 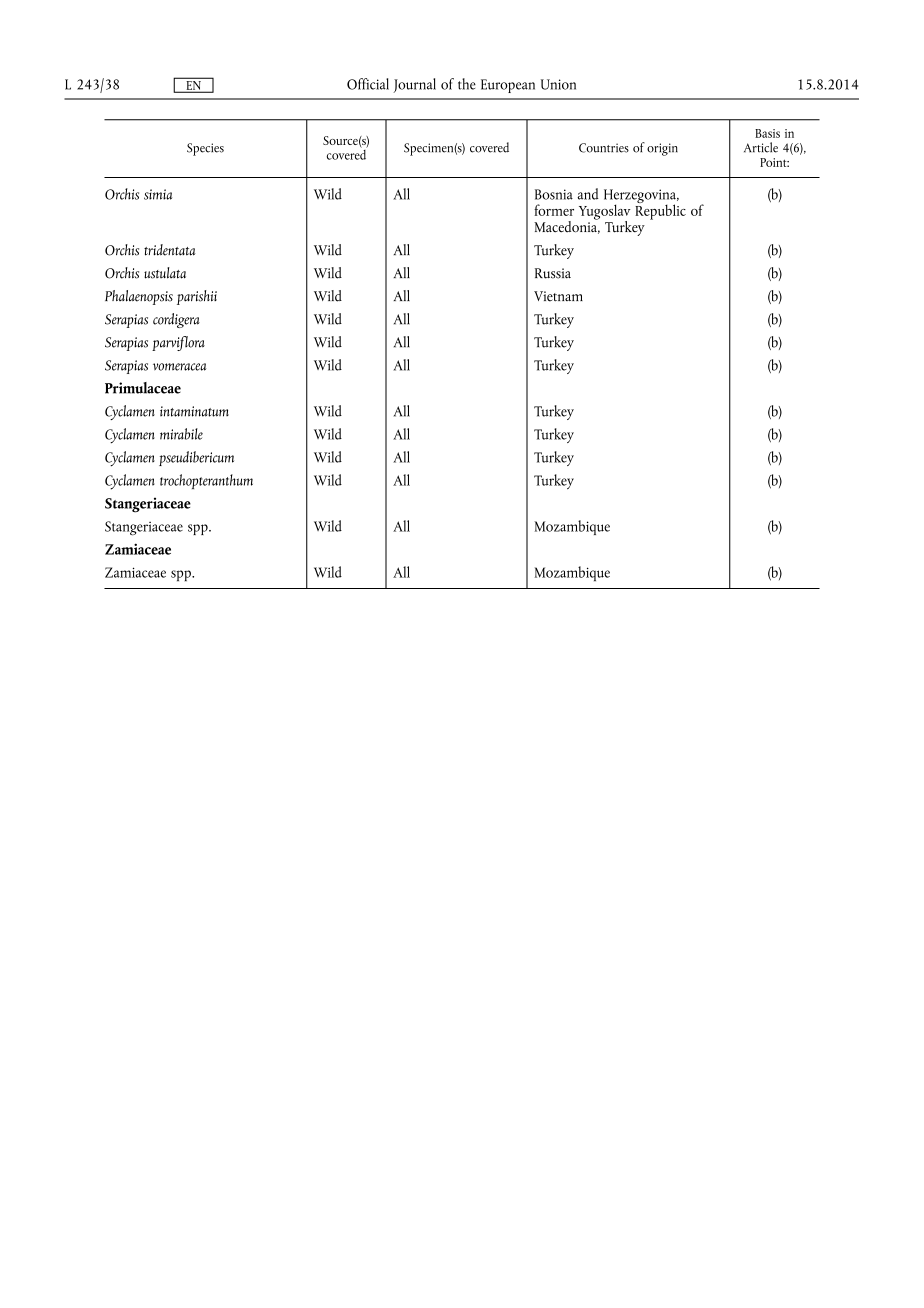 I want to click on Species, so click(x=205, y=149).
